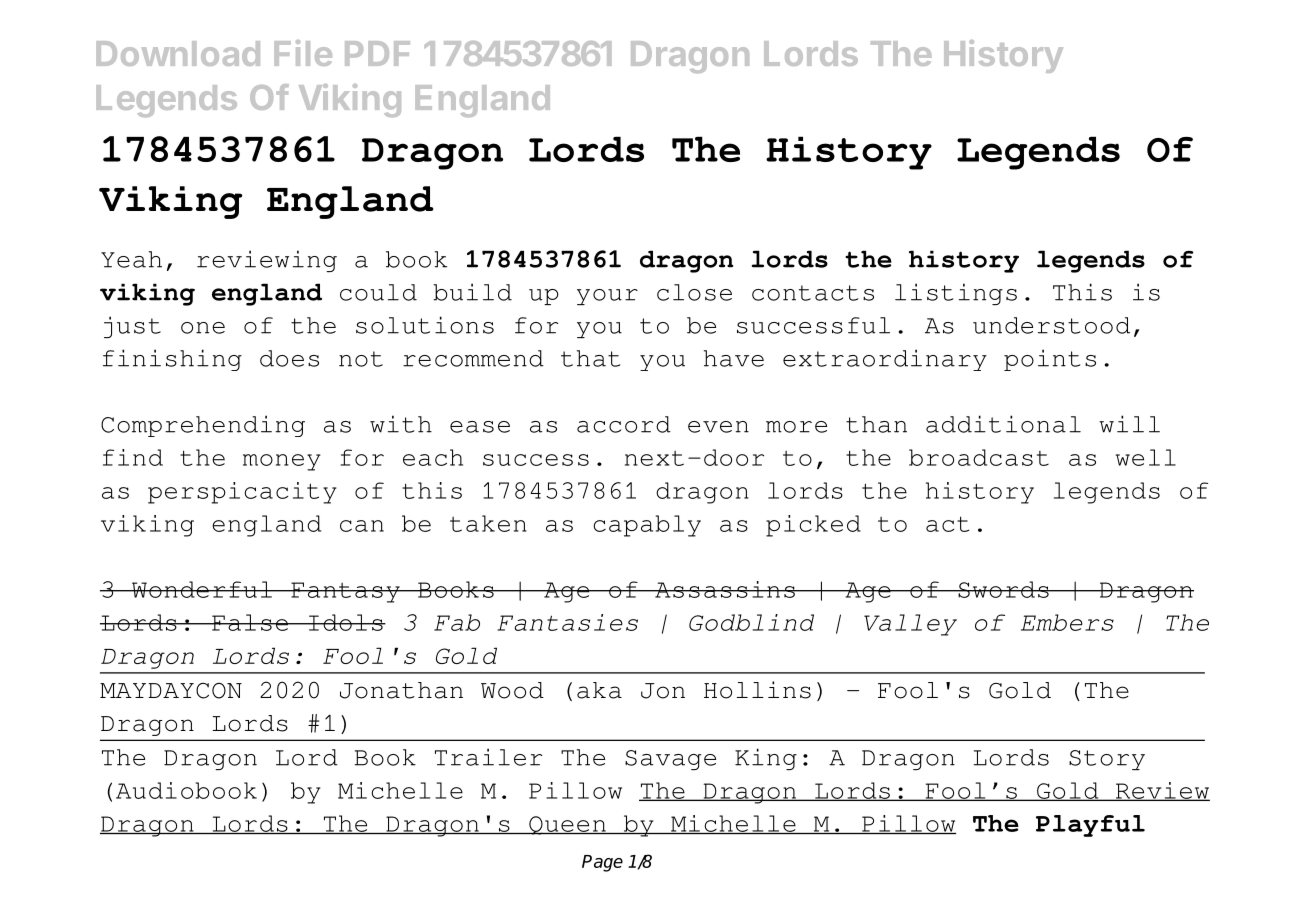  Describe the element at coordinates (1051, 325) in the page. I see `understood` at that location.
